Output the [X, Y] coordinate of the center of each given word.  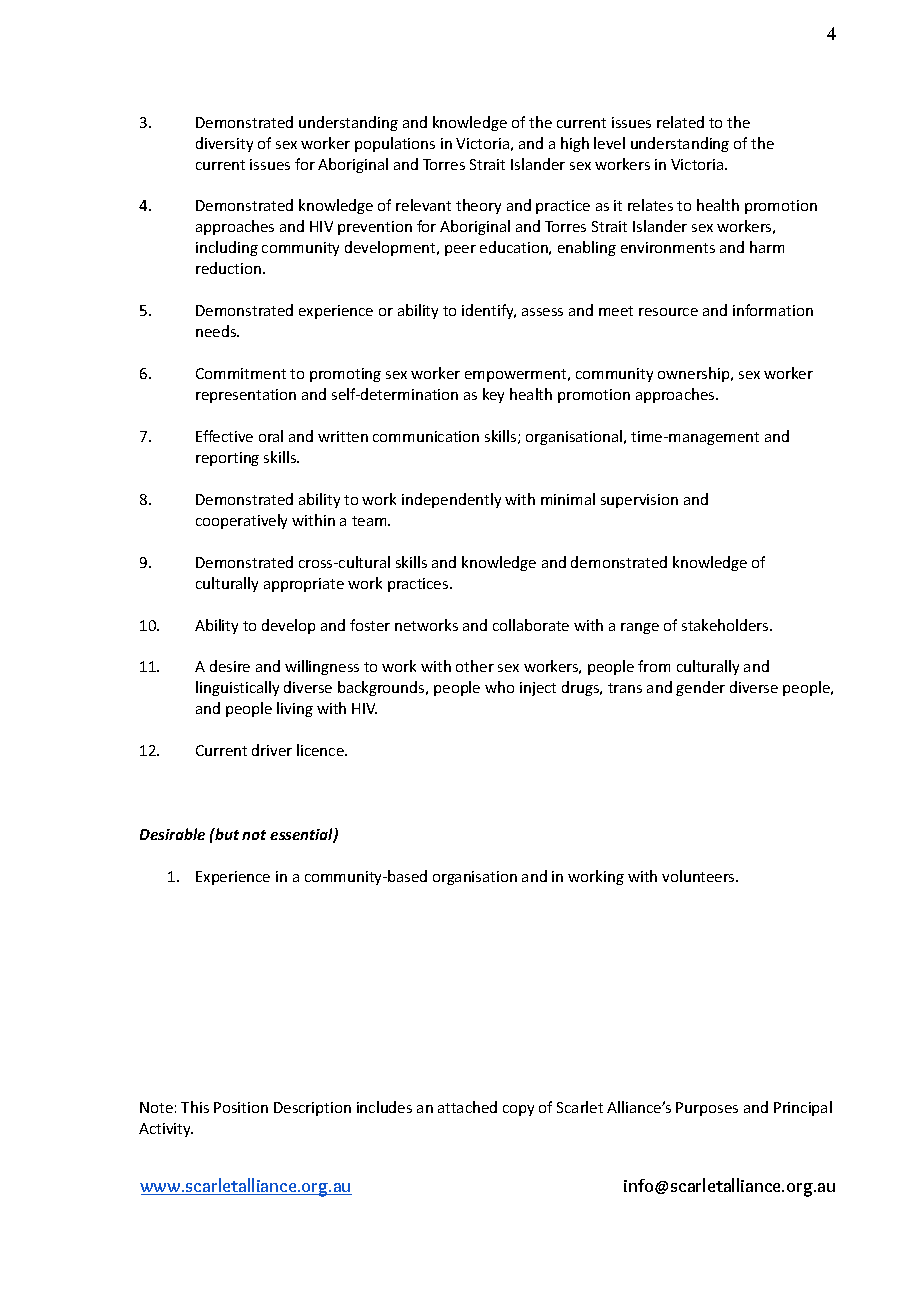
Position [241, 1107]
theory [478, 206]
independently [451, 500]
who [499, 687]
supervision [639, 501]
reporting [227, 459]
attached [467, 1107]
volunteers [699, 876]
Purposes [707, 1109]
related [680, 122]
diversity [224, 144]
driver [272, 750]
